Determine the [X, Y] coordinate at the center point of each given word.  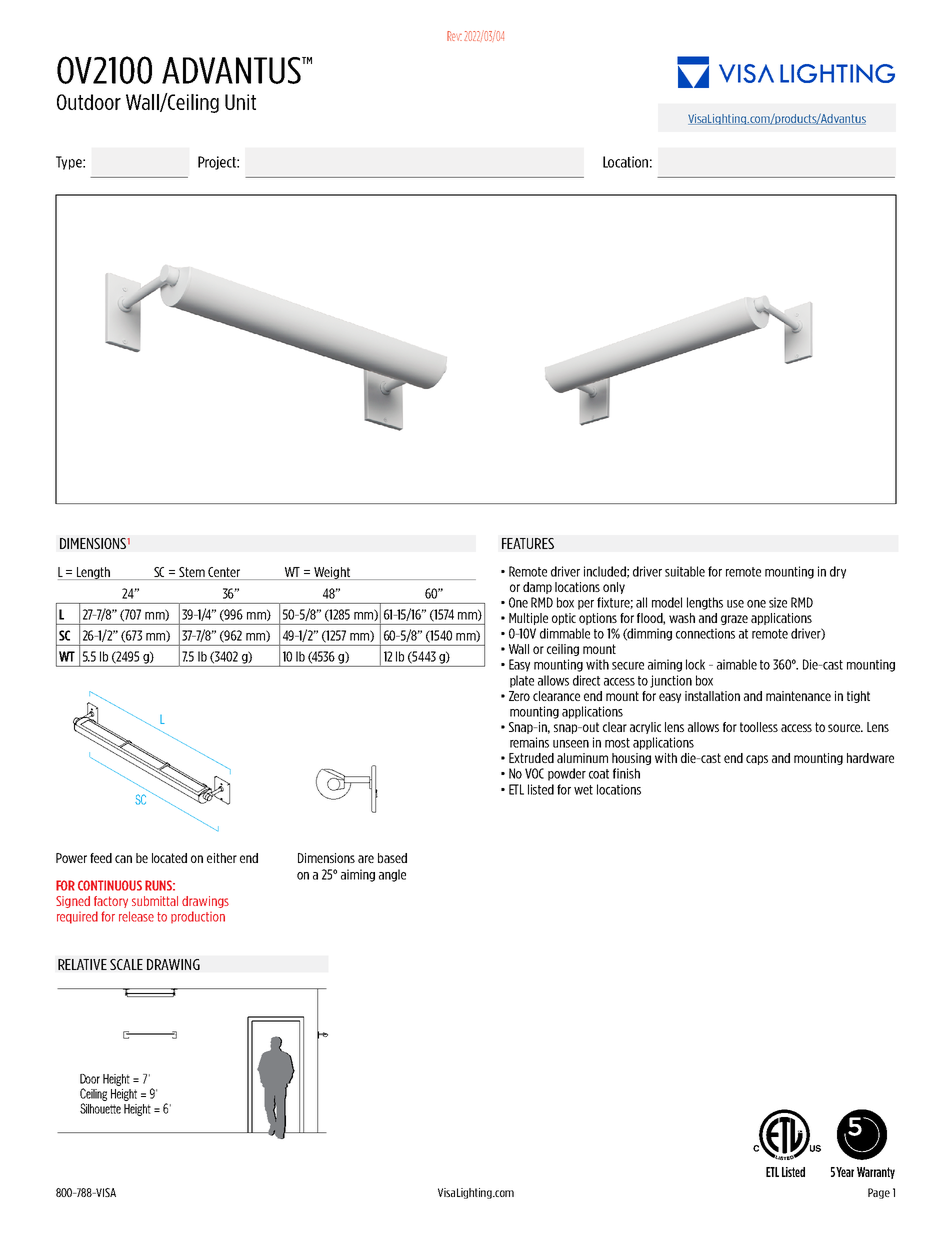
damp [537, 588]
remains [529, 742]
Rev [454, 36]
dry [838, 572]
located [169, 858]
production [198, 917]
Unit [240, 102]
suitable [685, 571]
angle [392, 875]
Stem [192, 573]
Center [224, 573]
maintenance [798, 696]
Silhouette [100, 1108]
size [778, 602]
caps [757, 760]
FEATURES [528, 543]
